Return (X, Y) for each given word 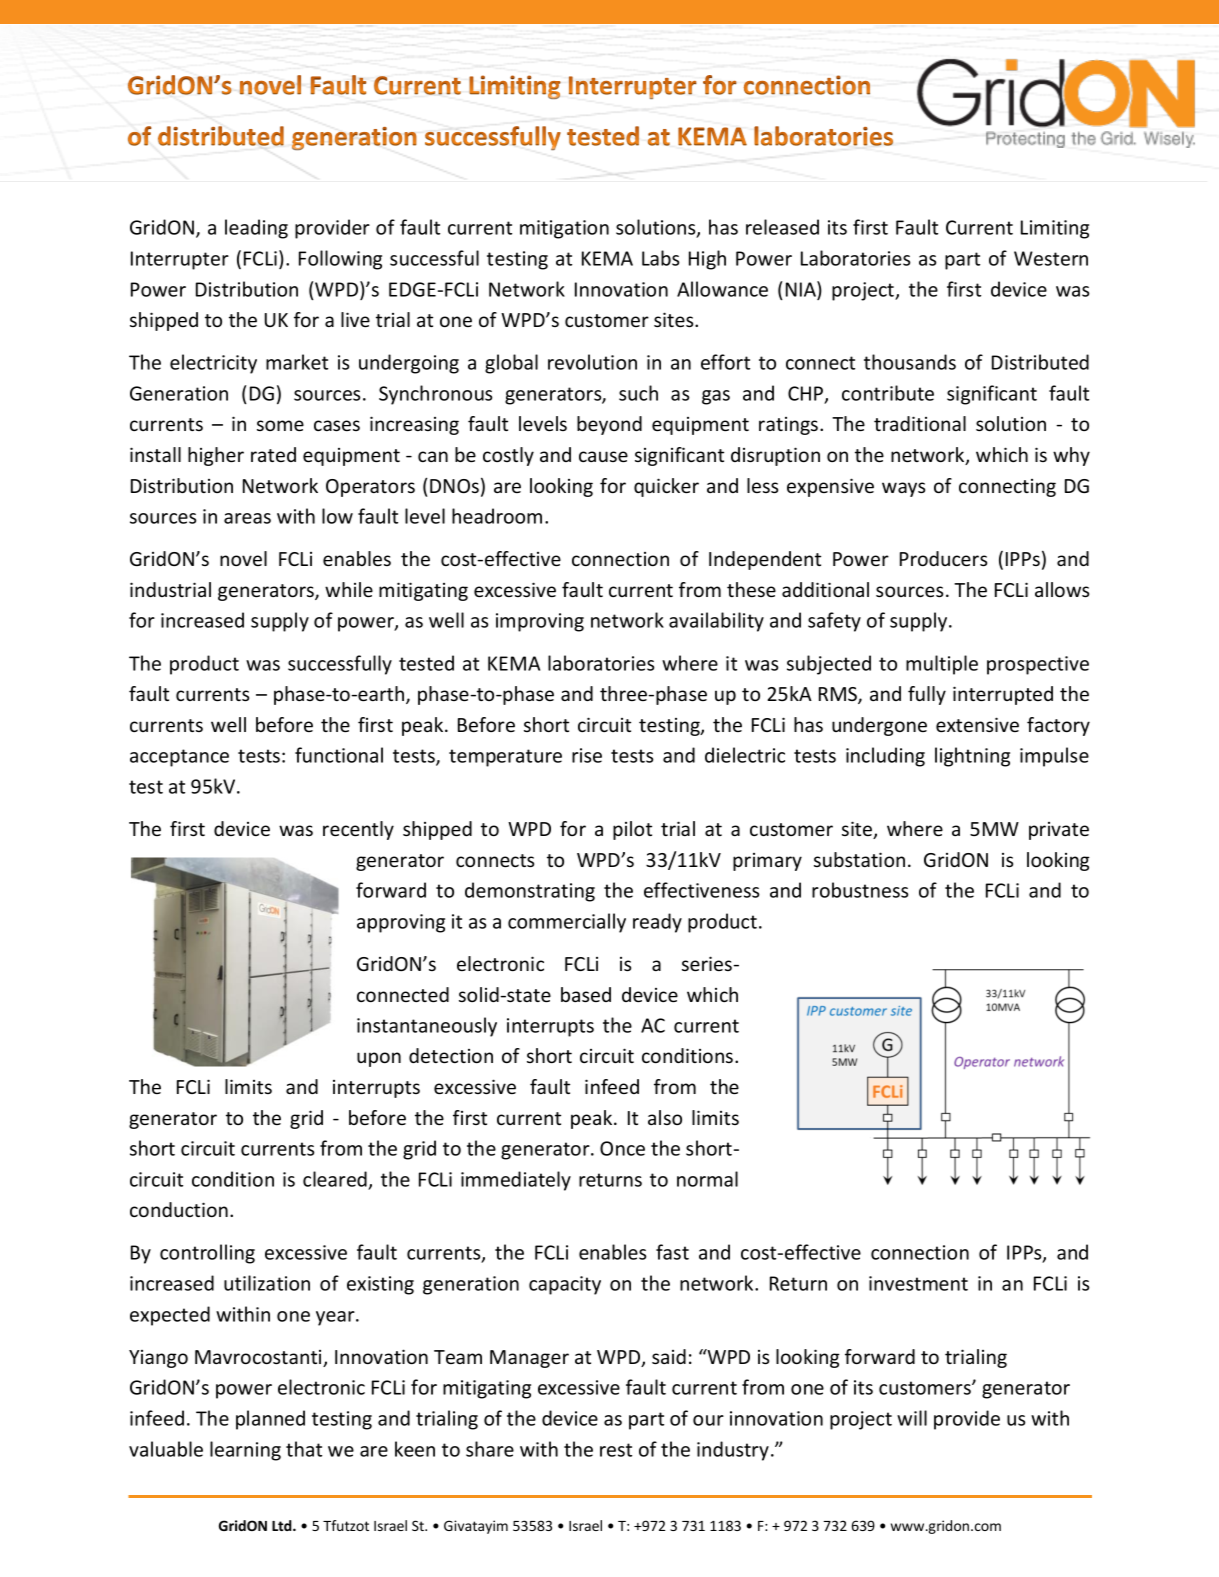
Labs (660, 258)
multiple (942, 665)
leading (256, 229)
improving (540, 622)
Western (1051, 258)
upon (379, 1059)
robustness (860, 890)
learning (245, 1451)
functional (339, 755)
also (665, 1117)
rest (616, 1450)
